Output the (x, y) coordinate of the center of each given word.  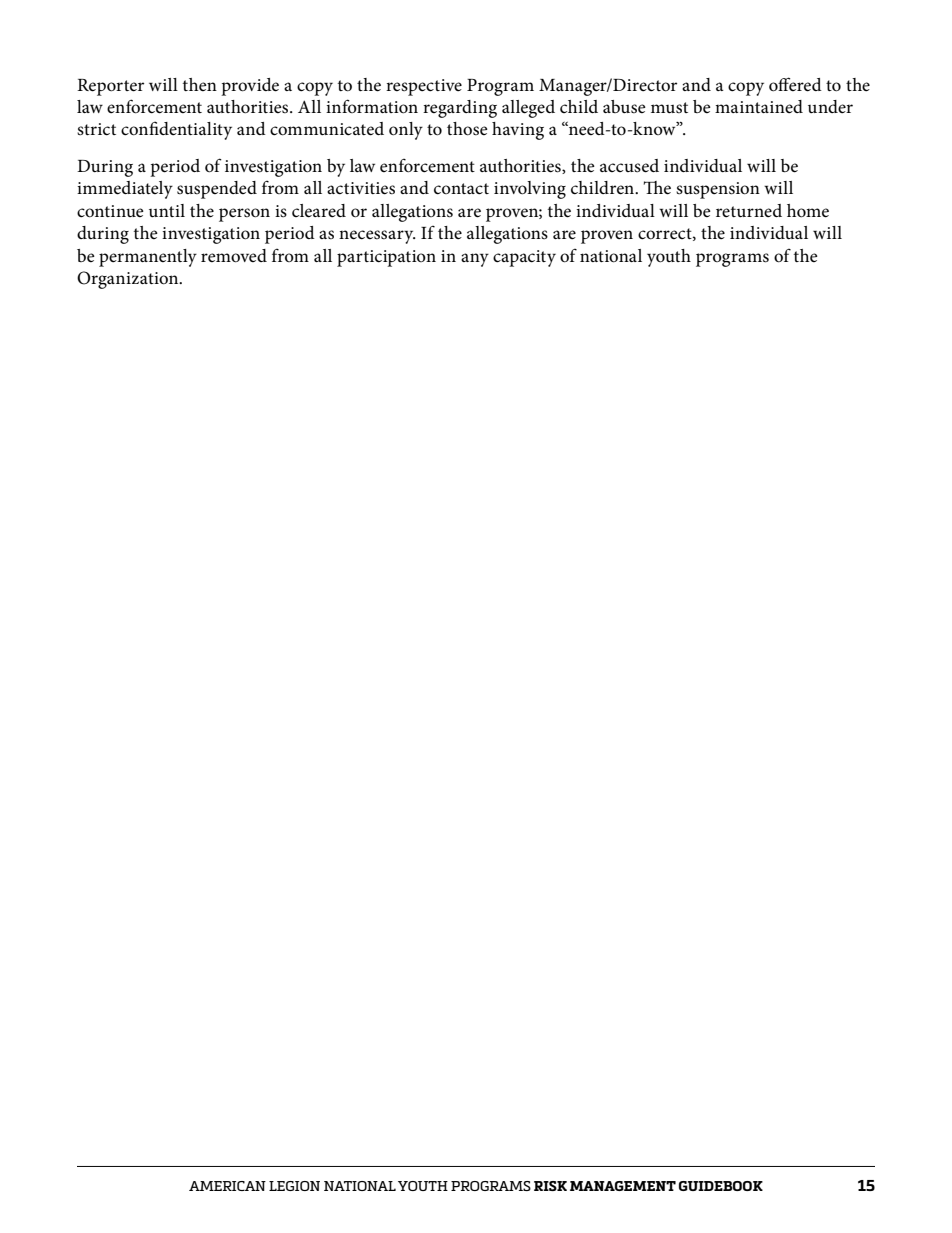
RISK (550, 1186)
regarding (460, 109)
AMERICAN (227, 1186)
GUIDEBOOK (721, 1186)
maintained (759, 106)
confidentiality (176, 130)
